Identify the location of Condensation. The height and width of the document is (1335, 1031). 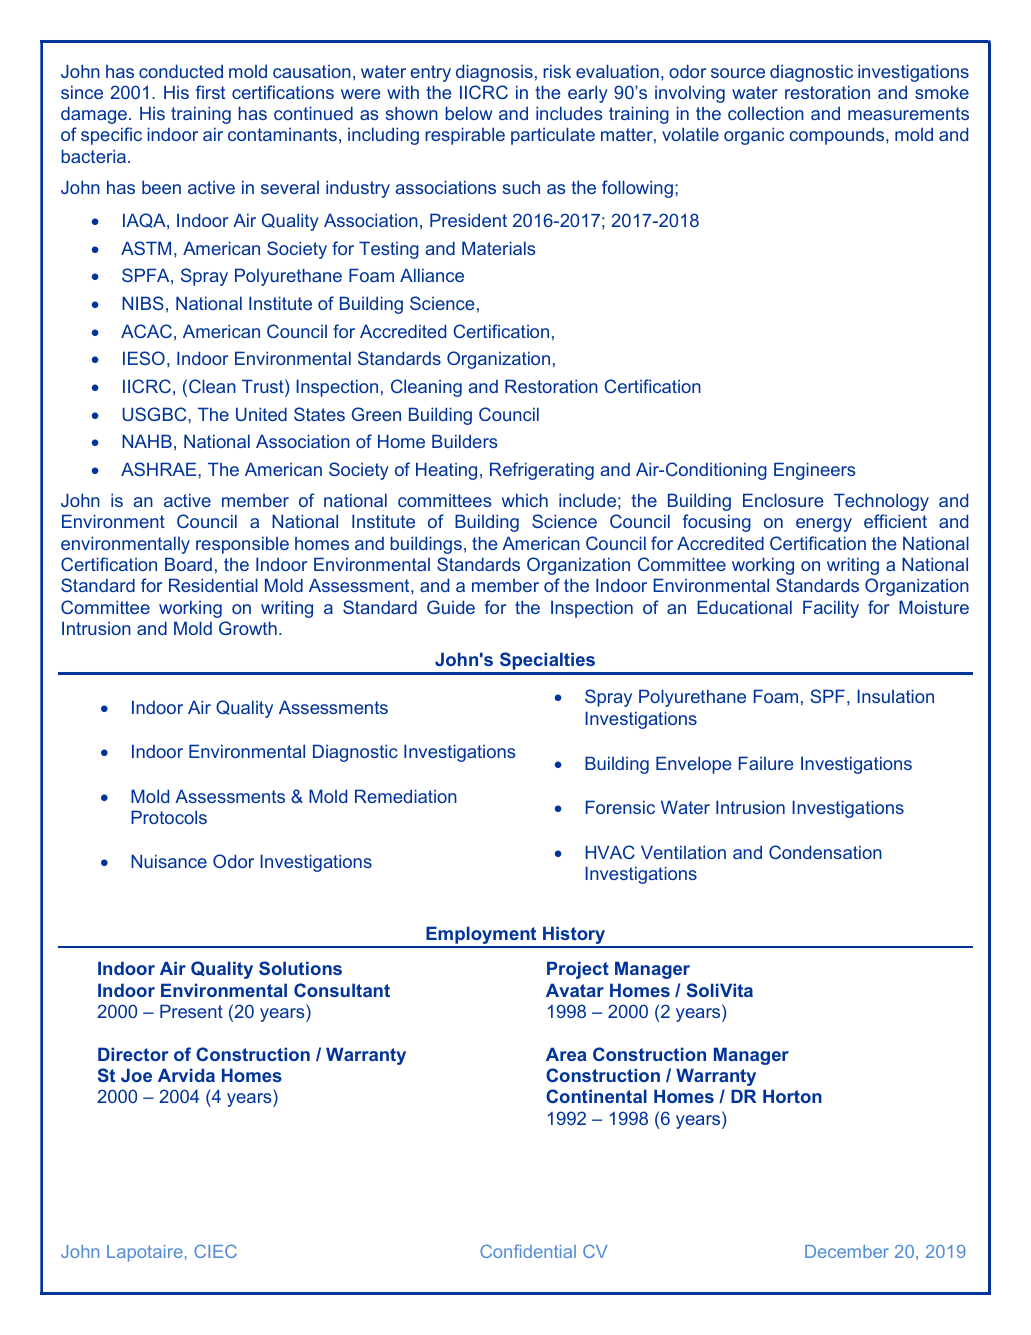
(825, 852).
